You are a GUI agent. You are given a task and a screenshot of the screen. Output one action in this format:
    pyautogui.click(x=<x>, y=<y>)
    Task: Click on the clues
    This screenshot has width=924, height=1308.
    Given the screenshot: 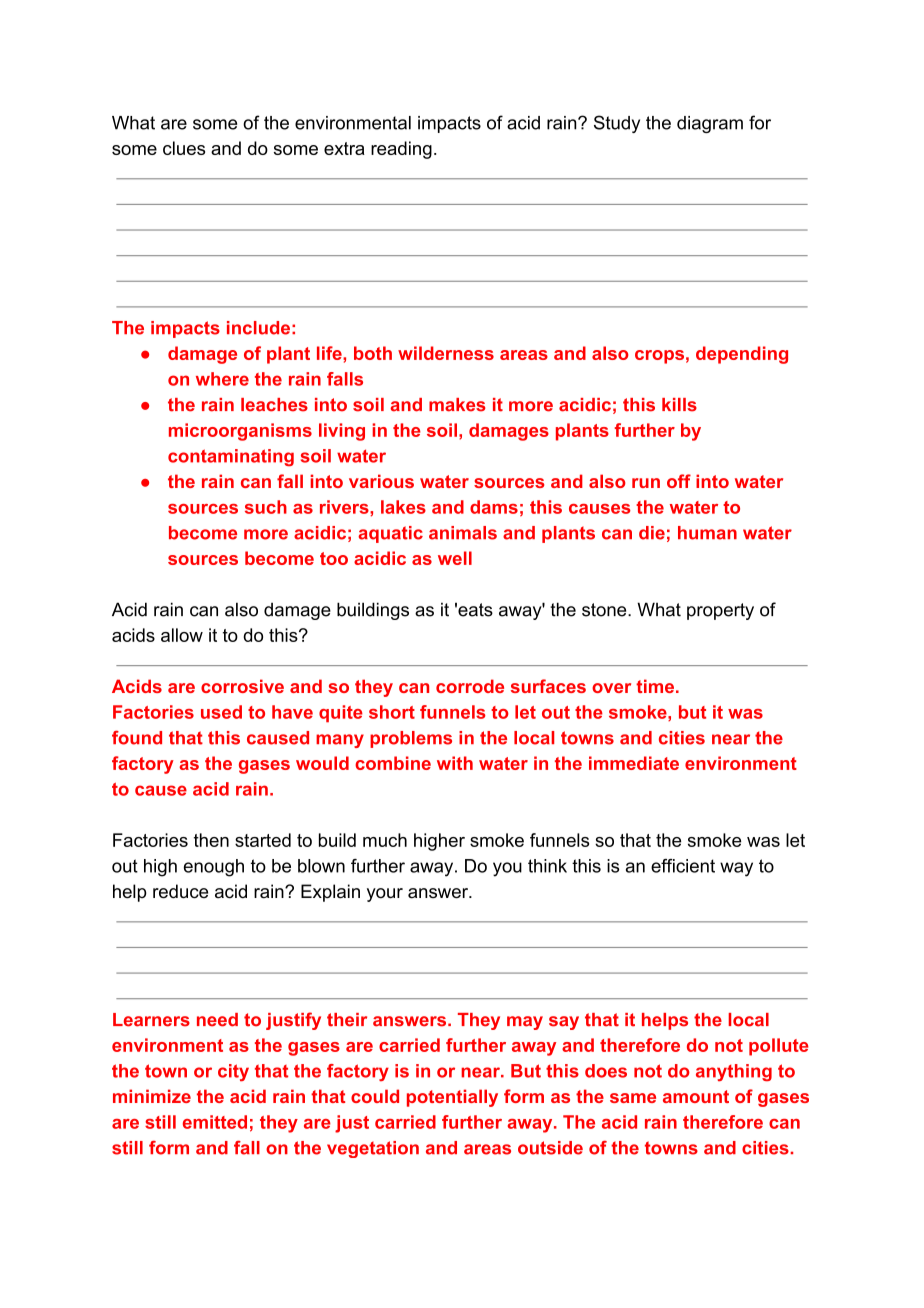 What is the action you would take?
    pyautogui.click(x=184, y=148)
